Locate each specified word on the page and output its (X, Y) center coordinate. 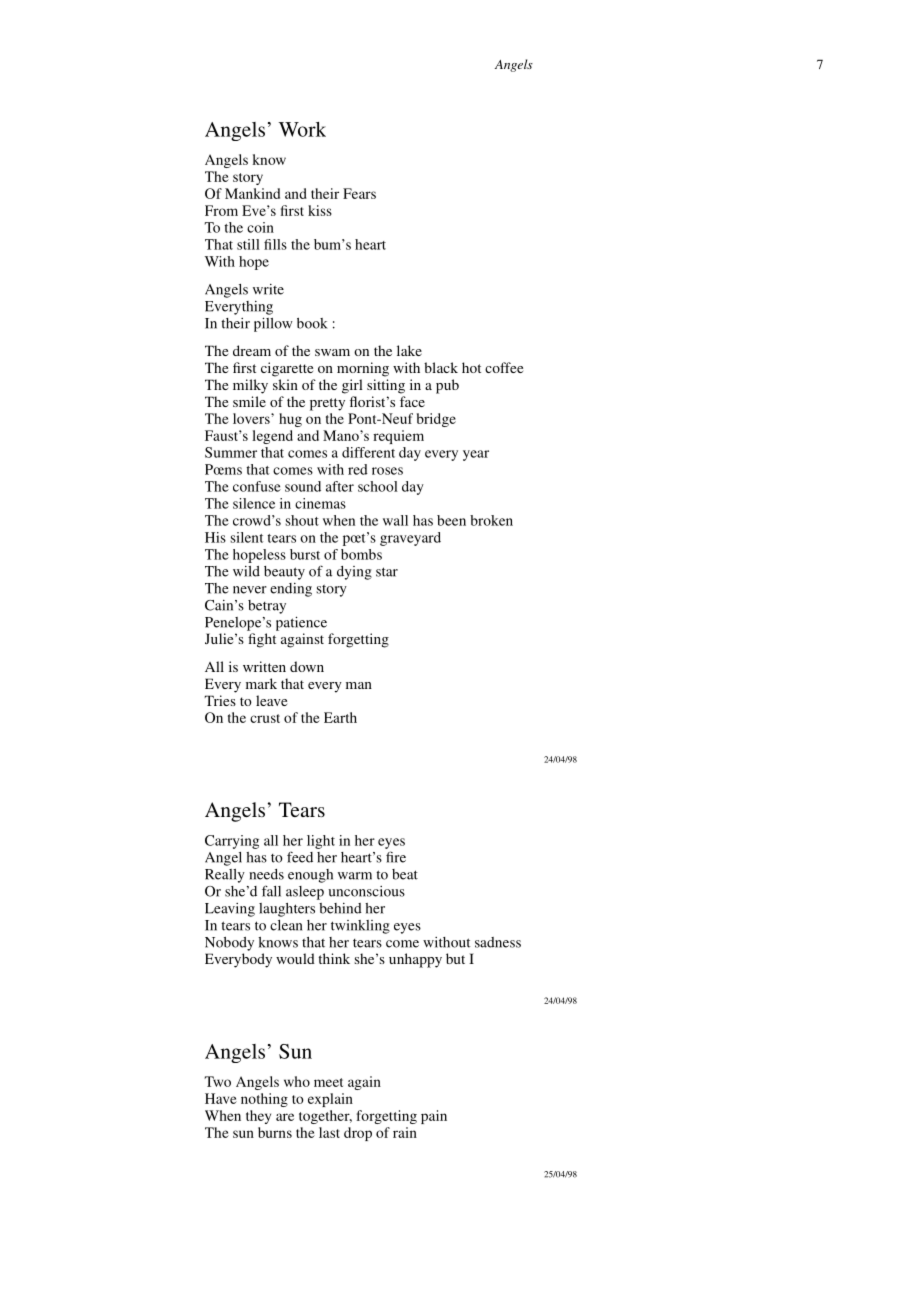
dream (252, 350)
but (455, 958)
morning (363, 369)
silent (246, 537)
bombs (361, 554)
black (441, 367)
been (451, 520)
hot (471, 367)
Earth (340, 717)
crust (265, 718)
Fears (359, 193)
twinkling (360, 927)
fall (271, 891)
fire (396, 857)
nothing (264, 1100)
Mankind (252, 193)
